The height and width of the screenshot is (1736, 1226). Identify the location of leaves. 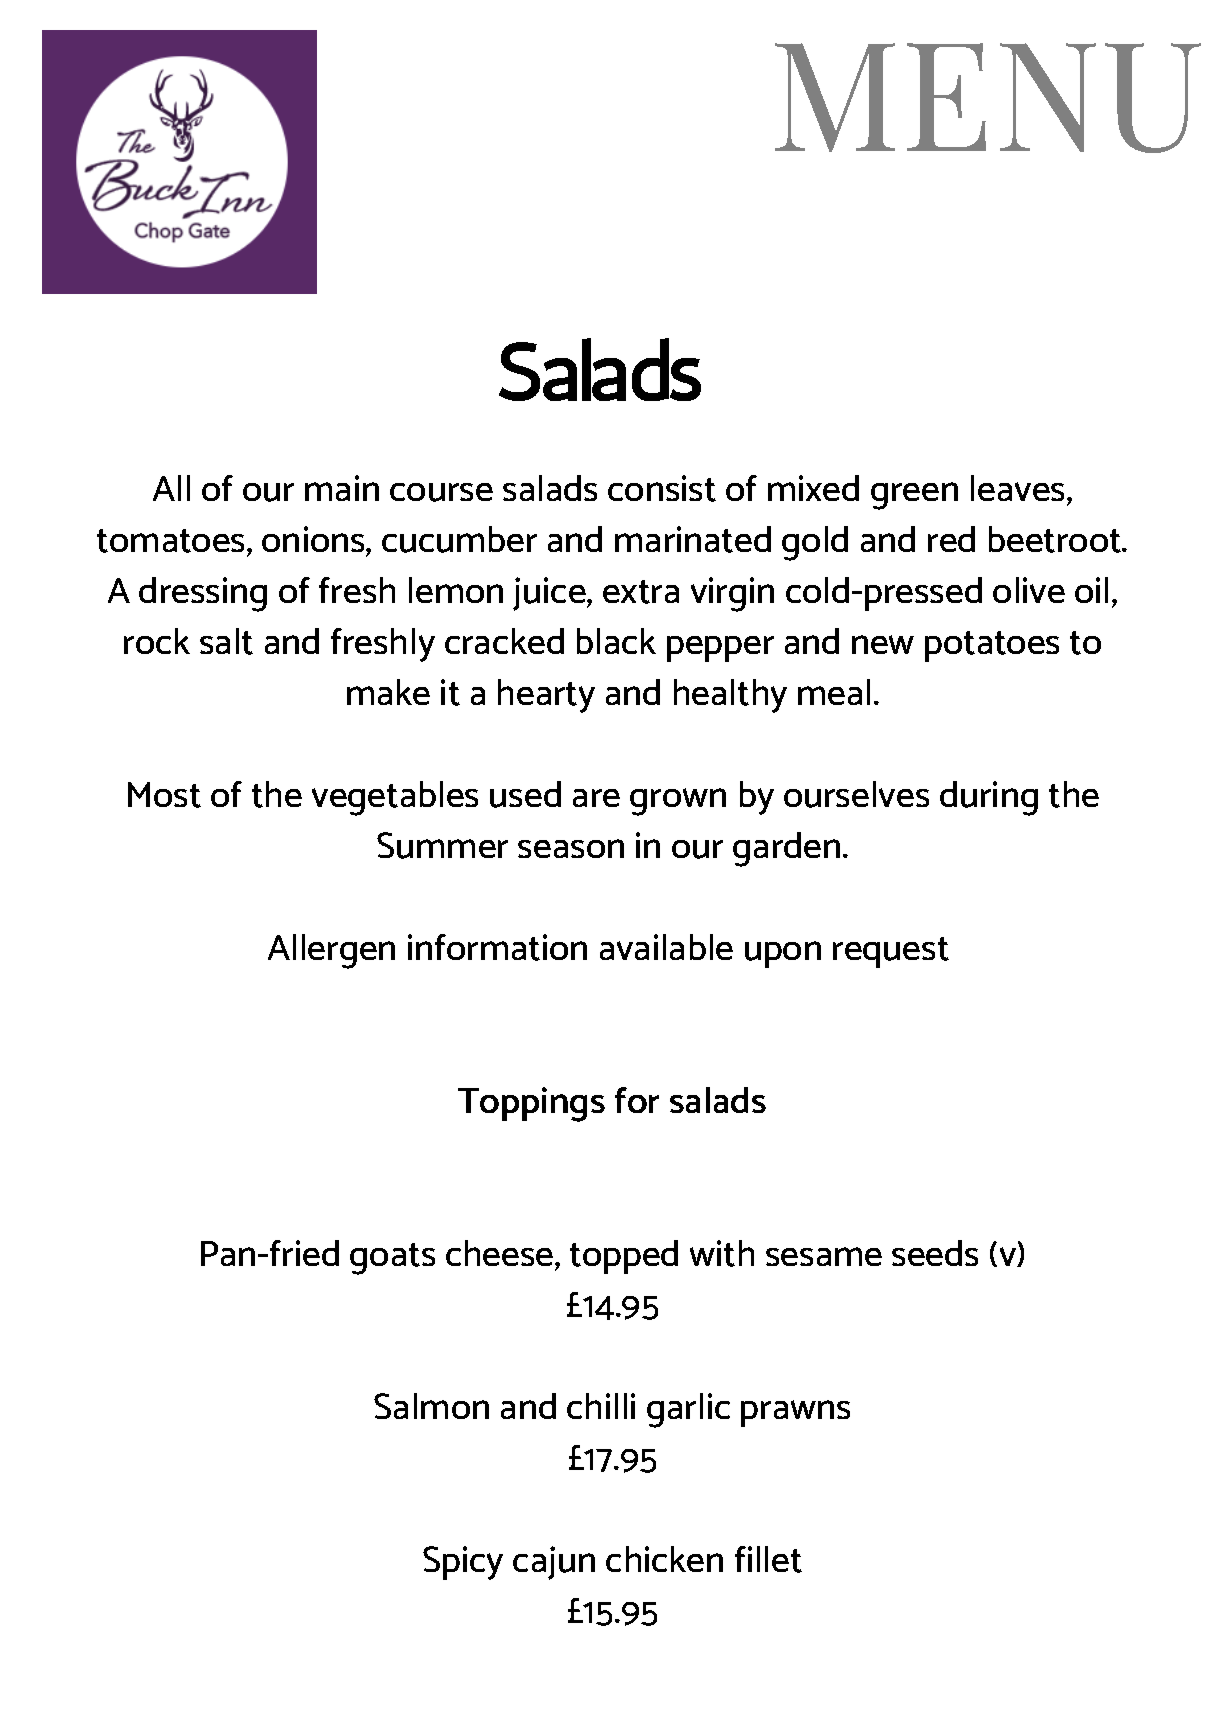
(1019, 490).
